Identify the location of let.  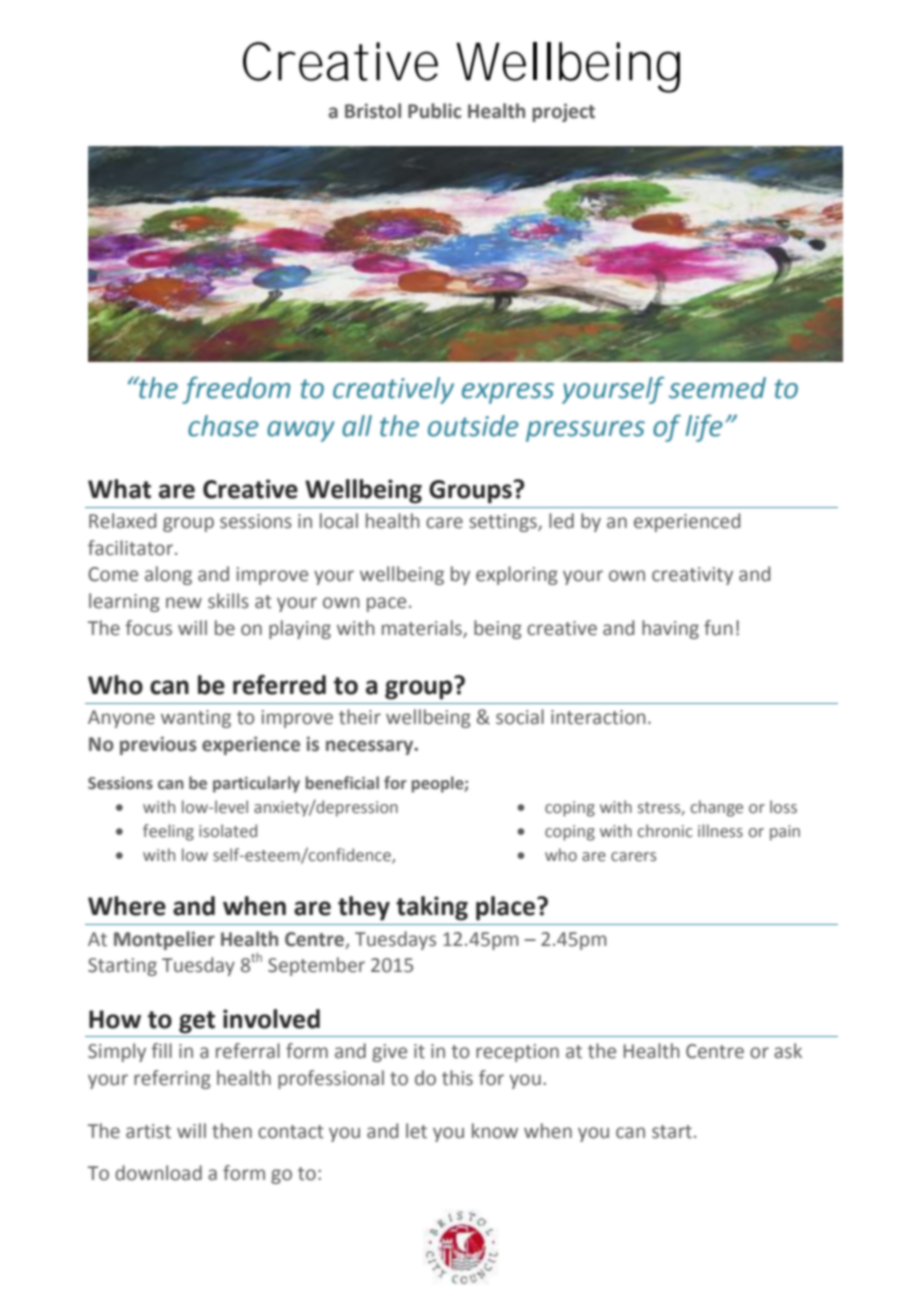
(416, 1131).
